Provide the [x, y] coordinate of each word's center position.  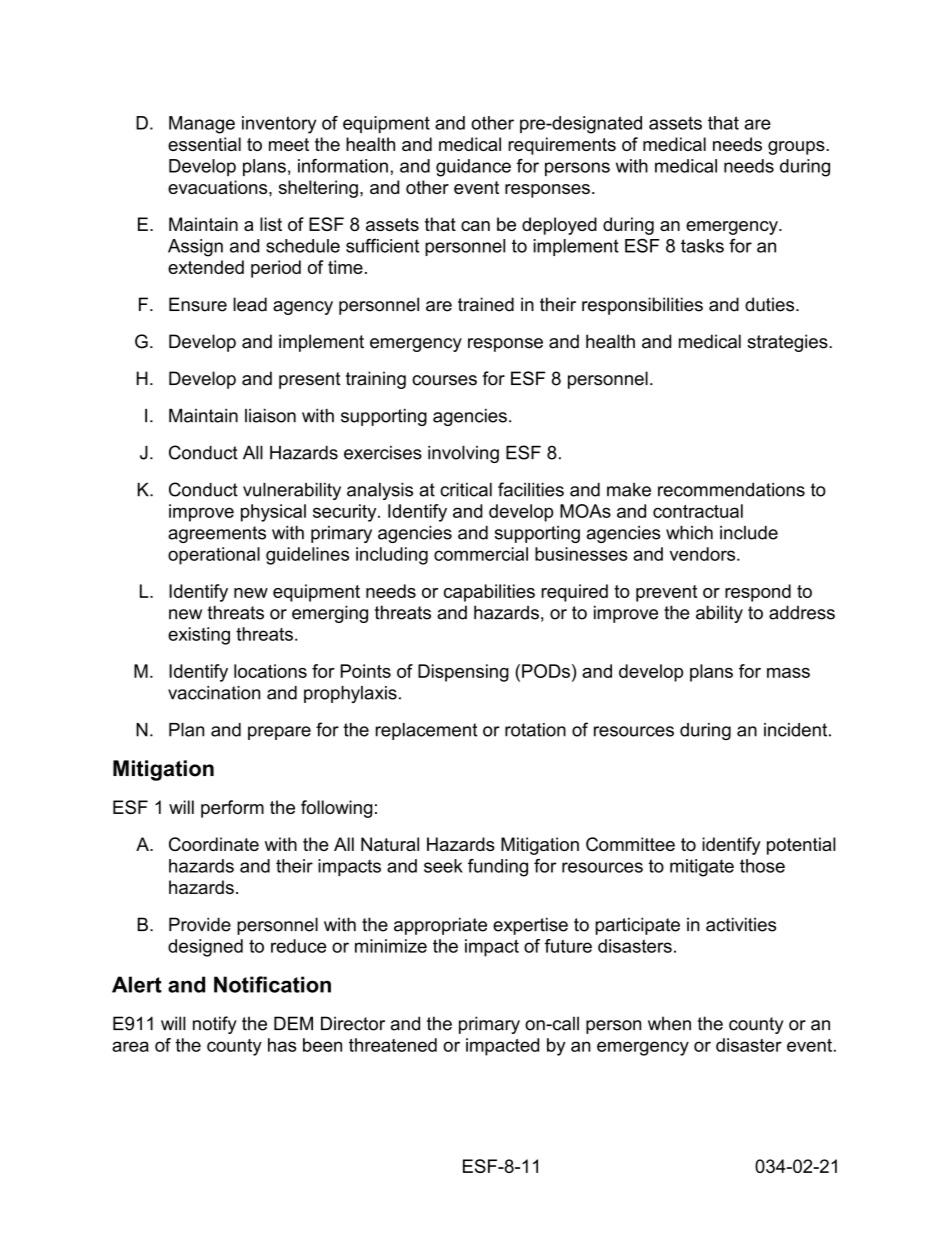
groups [797, 148]
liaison [270, 416]
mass [788, 673]
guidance [473, 168]
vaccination [214, 693]
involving [463, 454]
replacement [426, 731]
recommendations [731, 490]
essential [204, 144]
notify [215, 1025]
